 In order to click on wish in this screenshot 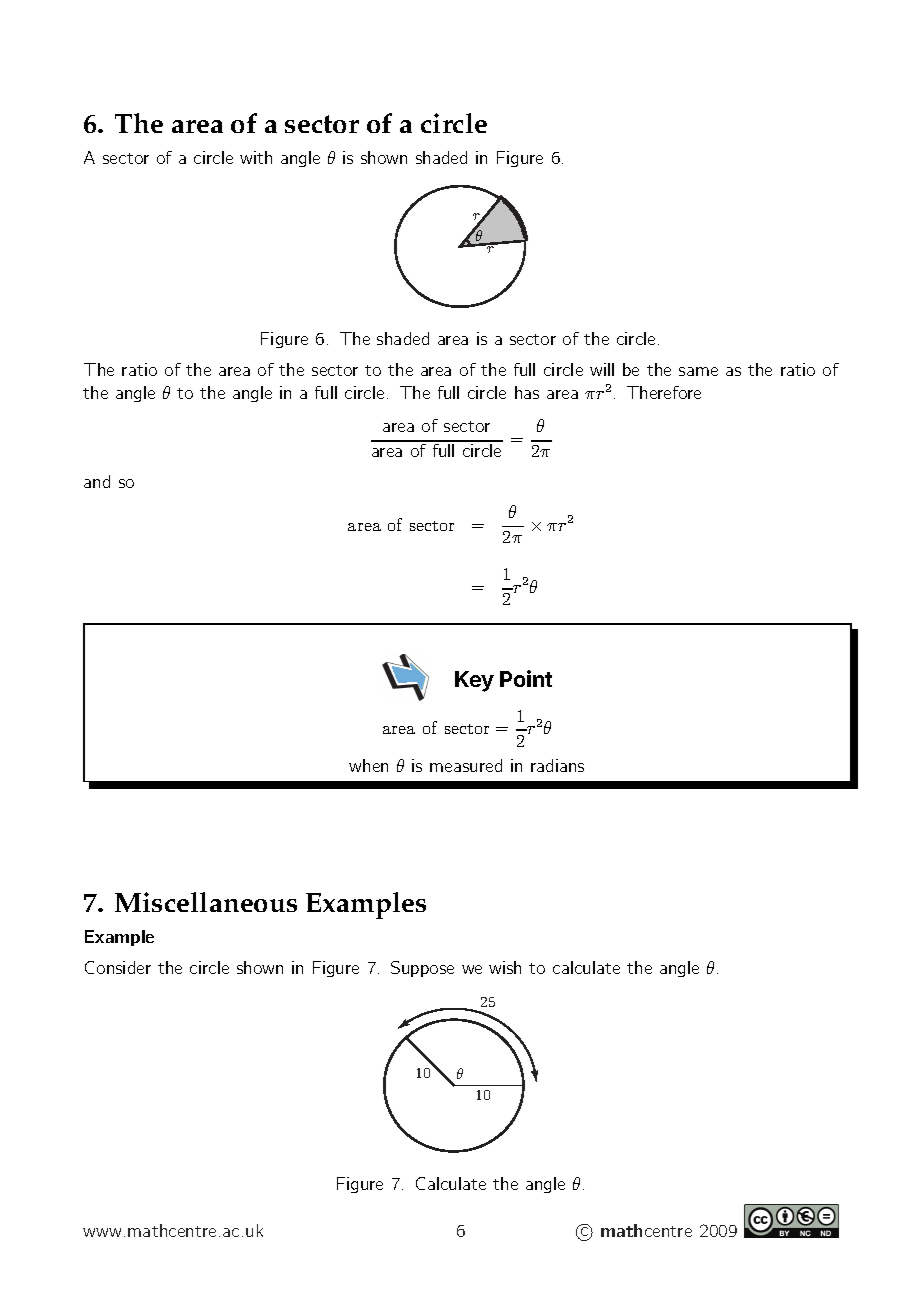, I will do `click(505, 967)`.
